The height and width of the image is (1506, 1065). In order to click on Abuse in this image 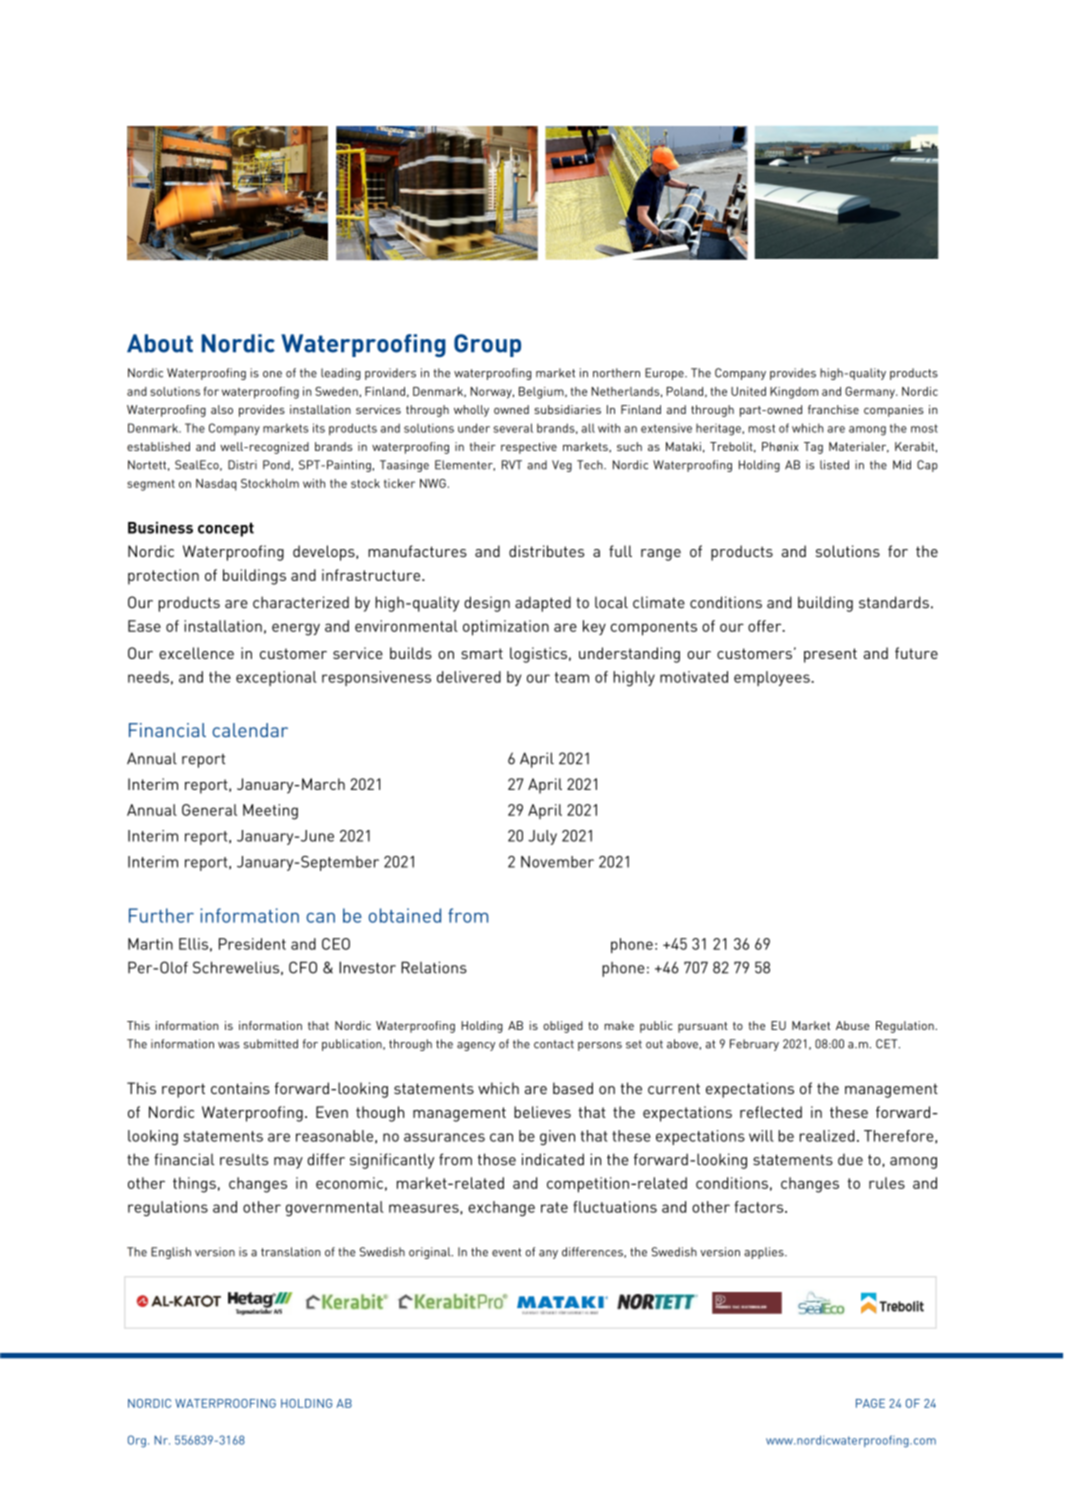, I will do `click(853, 1025)`.
